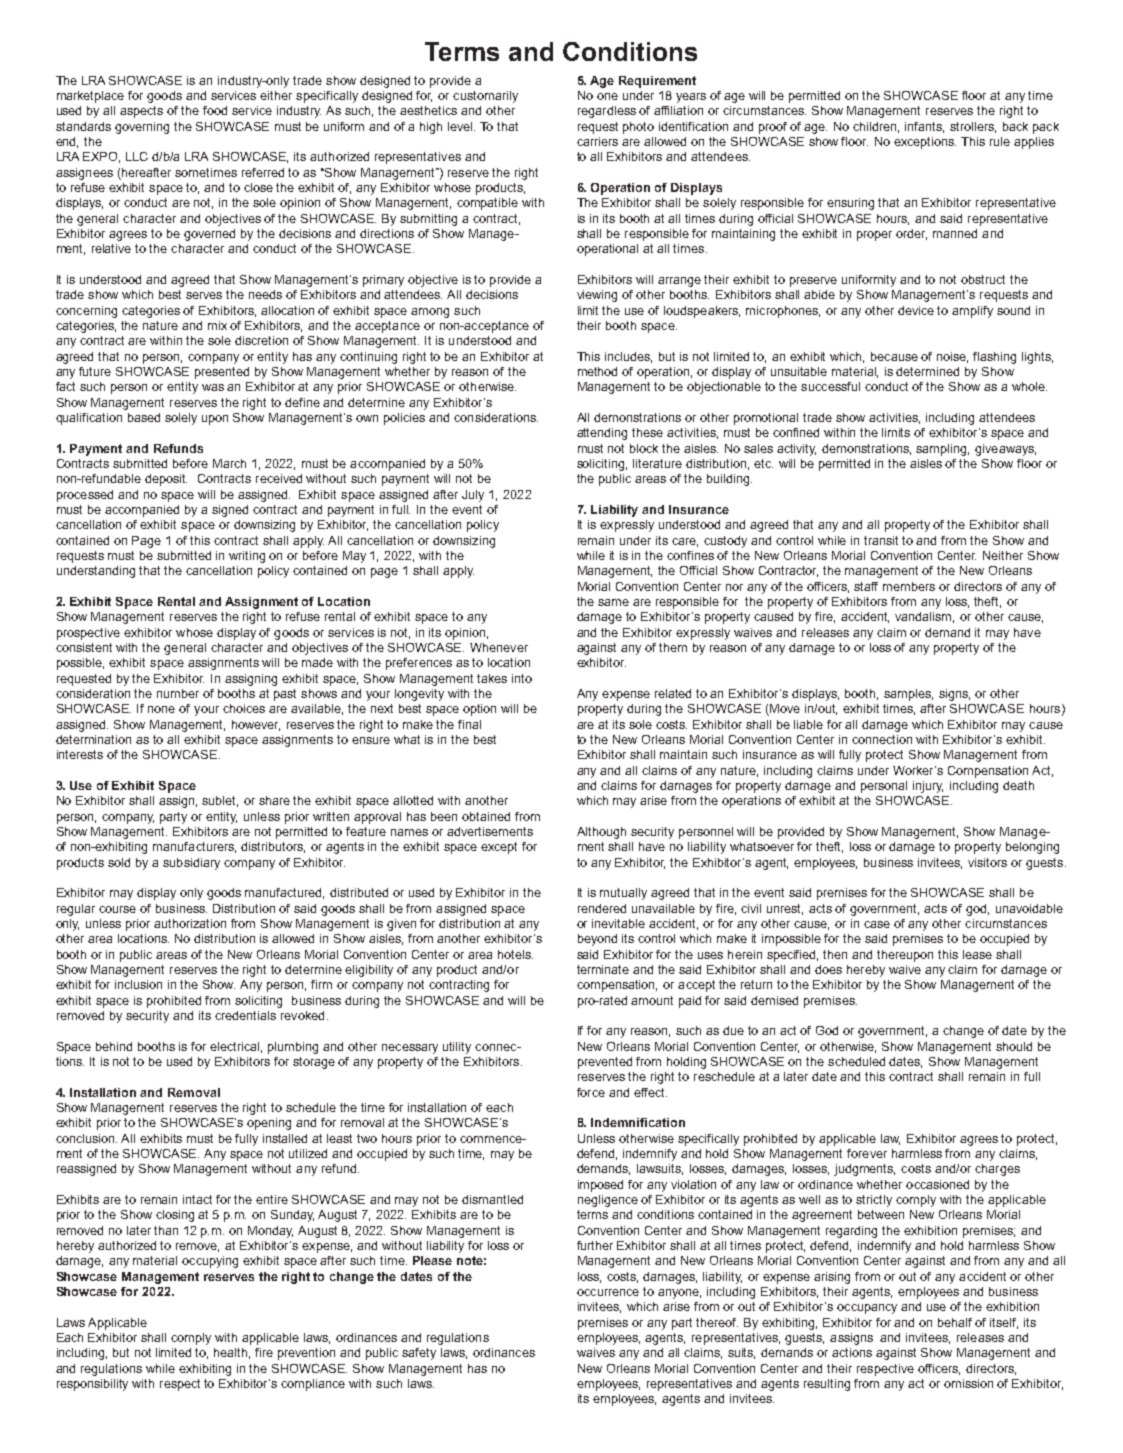  I want to click on infants, so click(924, 127).
